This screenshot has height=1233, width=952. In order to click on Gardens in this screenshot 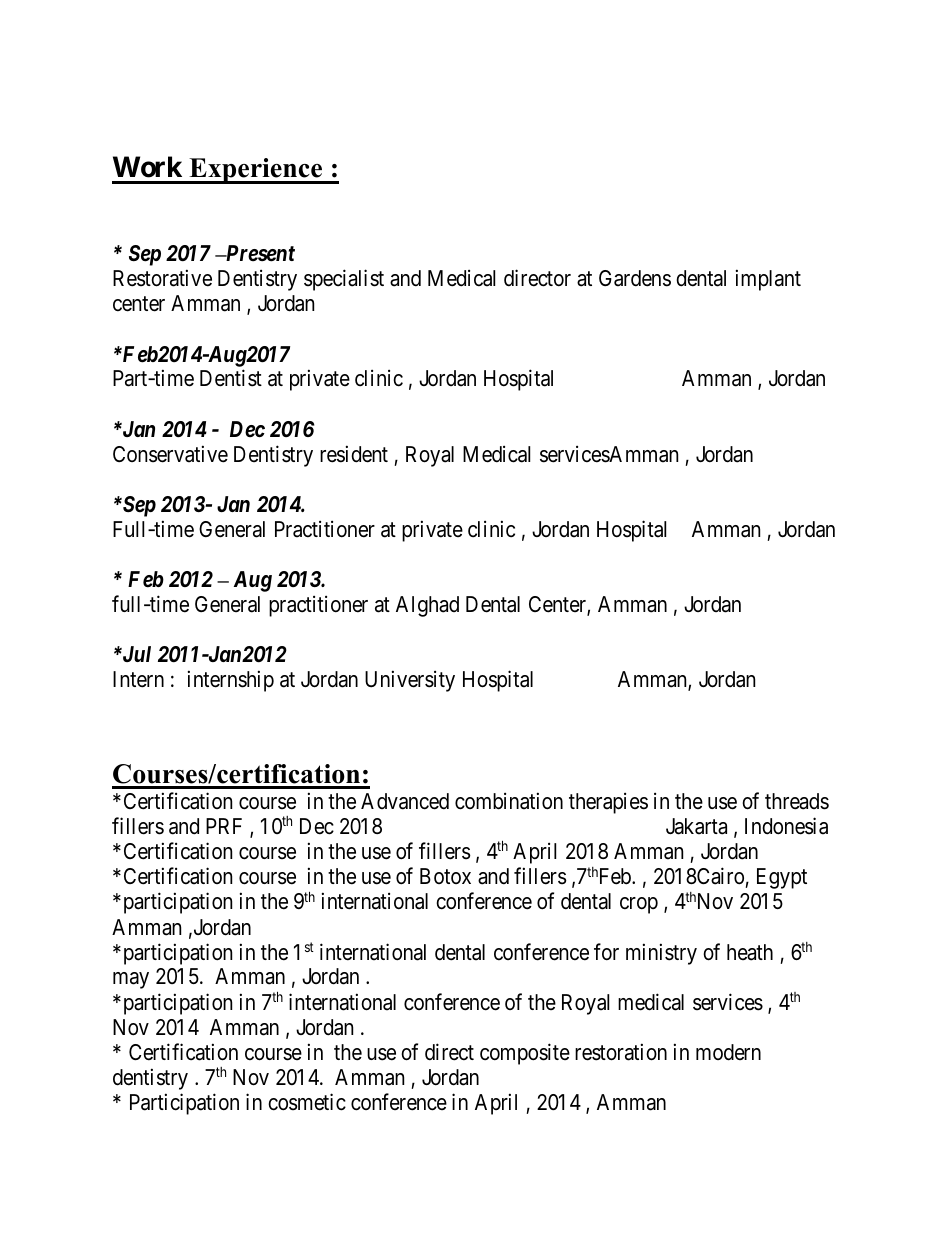, I will do `click(635, 278)`.
